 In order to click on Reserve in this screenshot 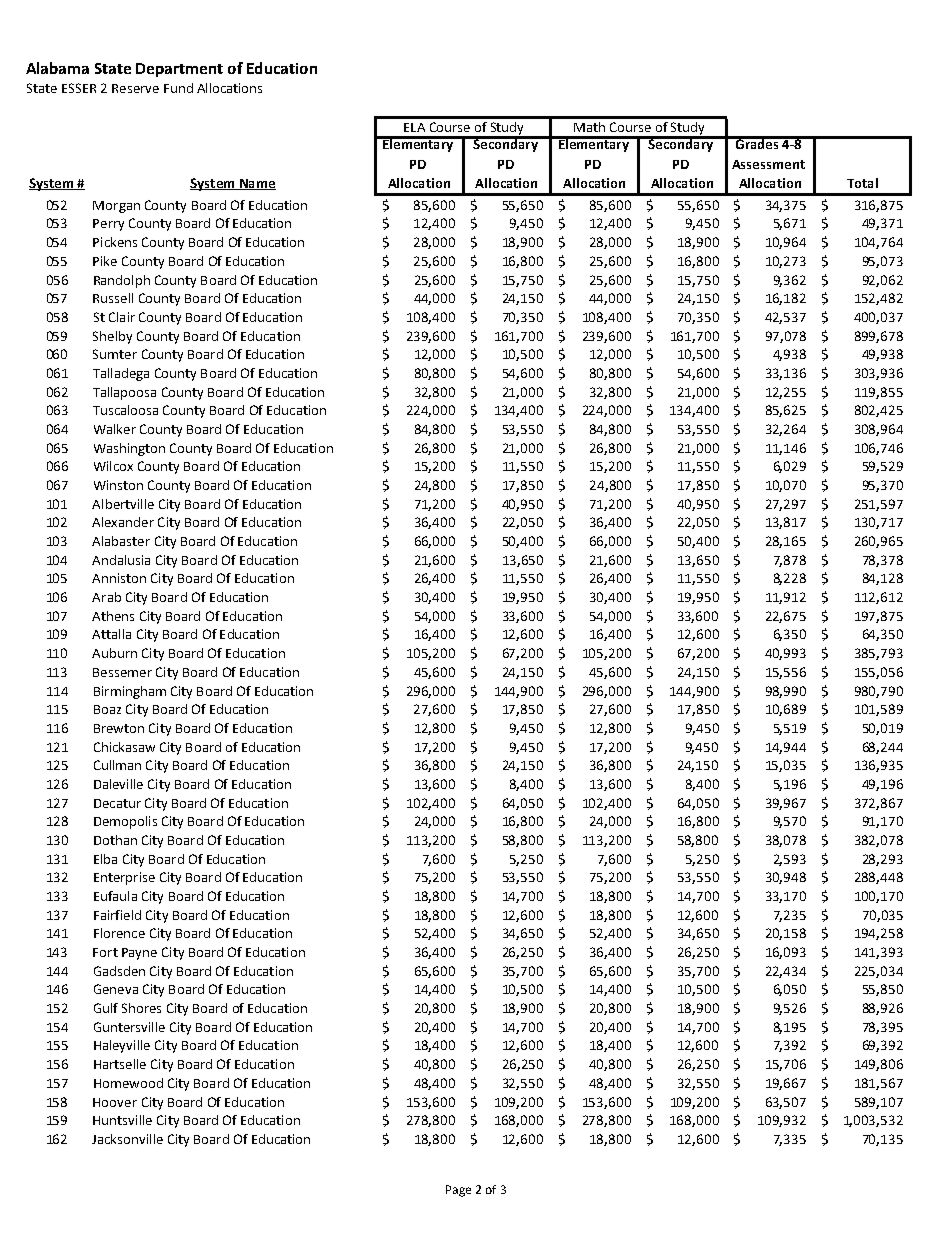, I will do `click(135, 88)`.
